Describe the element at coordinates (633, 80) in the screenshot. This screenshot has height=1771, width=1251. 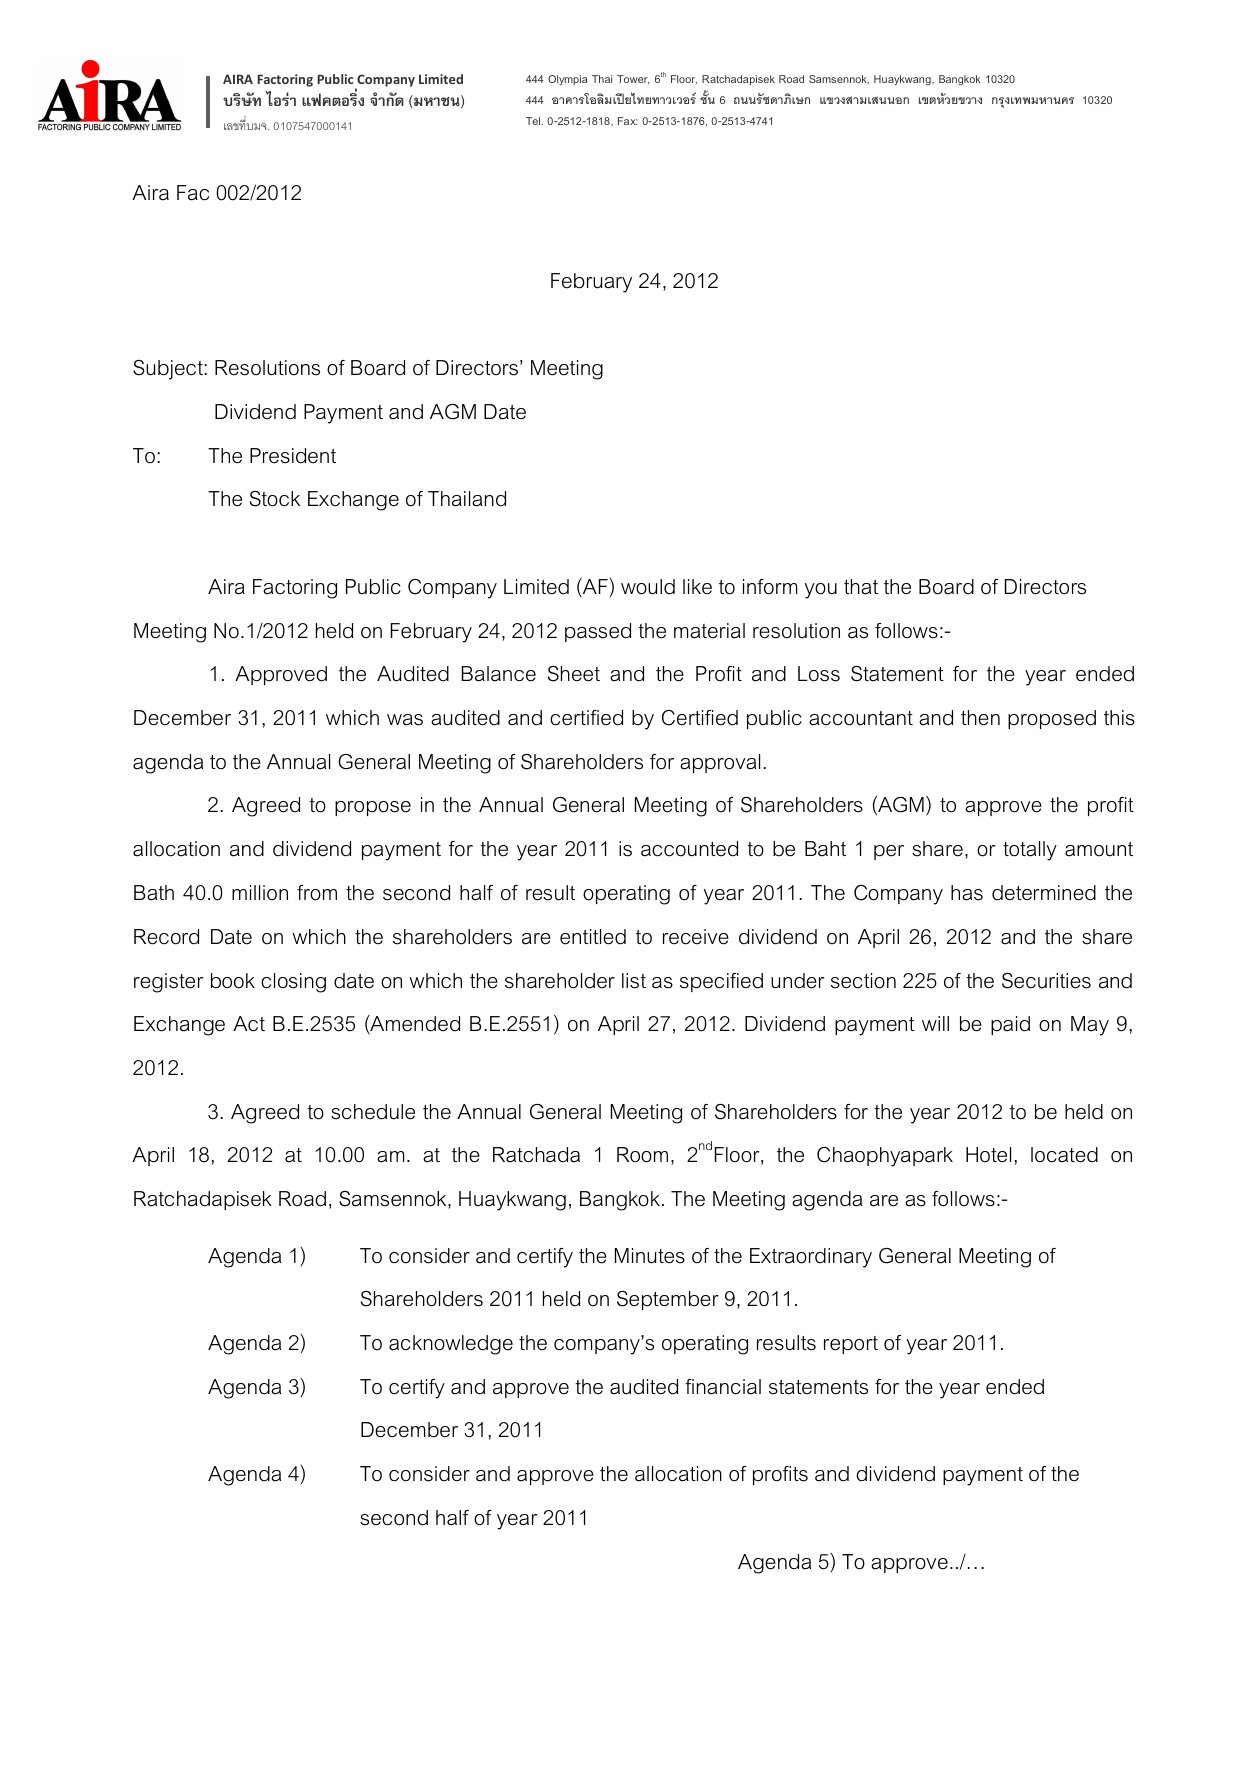
I see `Tower` at that location.
